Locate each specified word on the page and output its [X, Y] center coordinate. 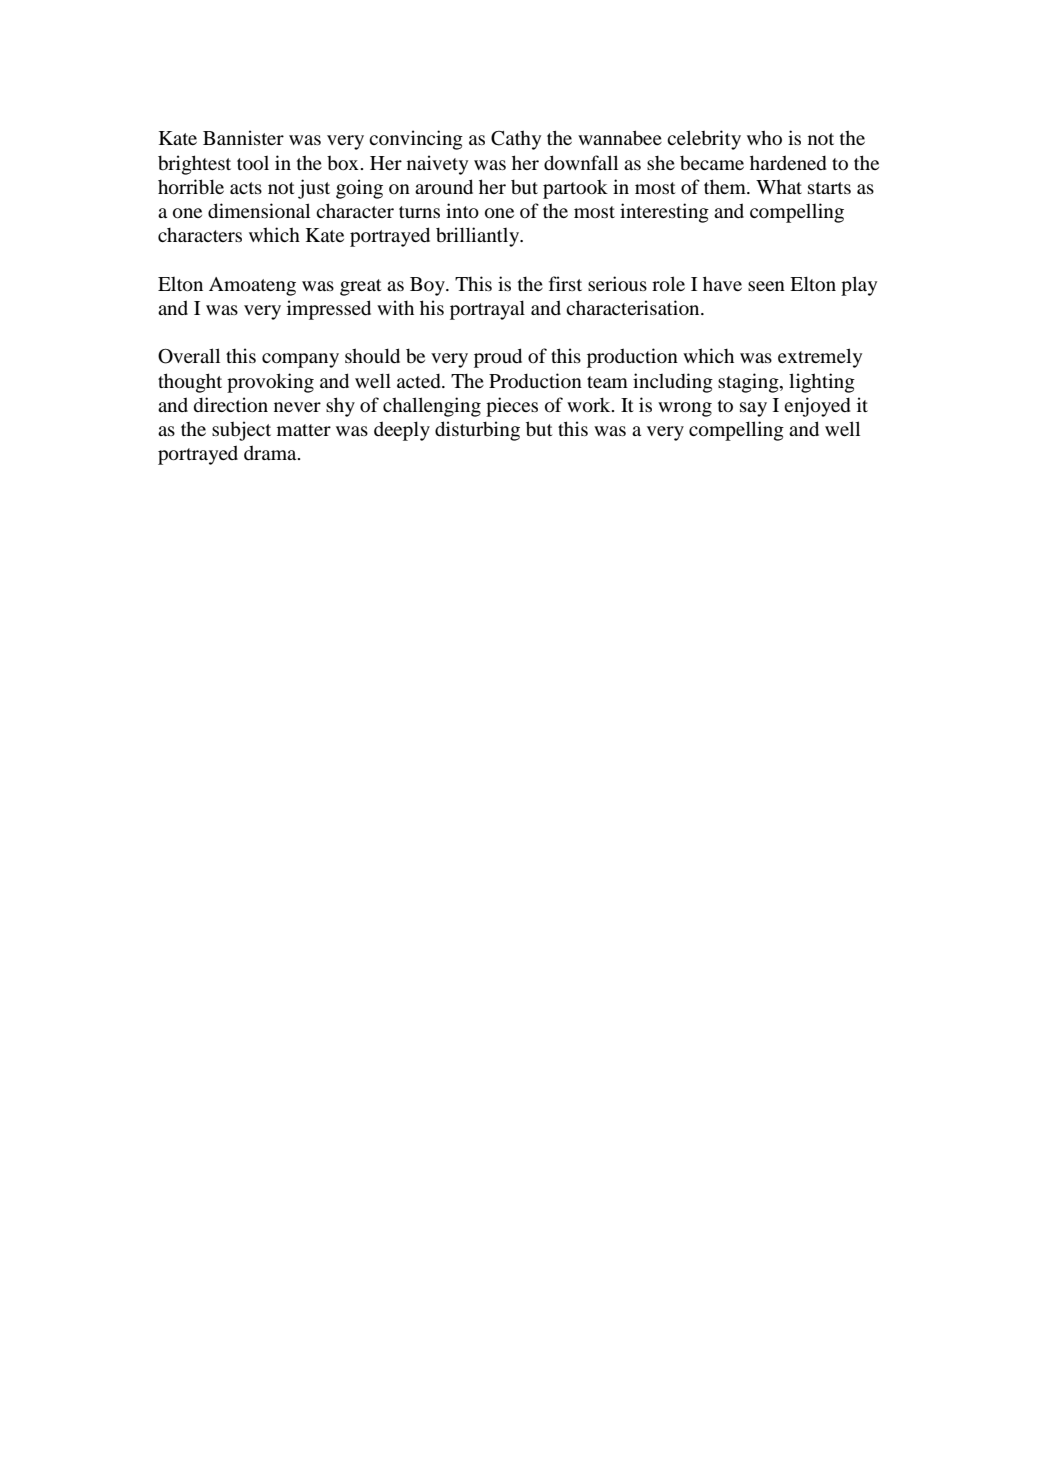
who [764, 137]
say [753, 409]
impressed [329, 310]
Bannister [243, 137]
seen [766, 286]
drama [271, 452]
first [565, 283]
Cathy [516, 140]
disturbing [477, 431]
